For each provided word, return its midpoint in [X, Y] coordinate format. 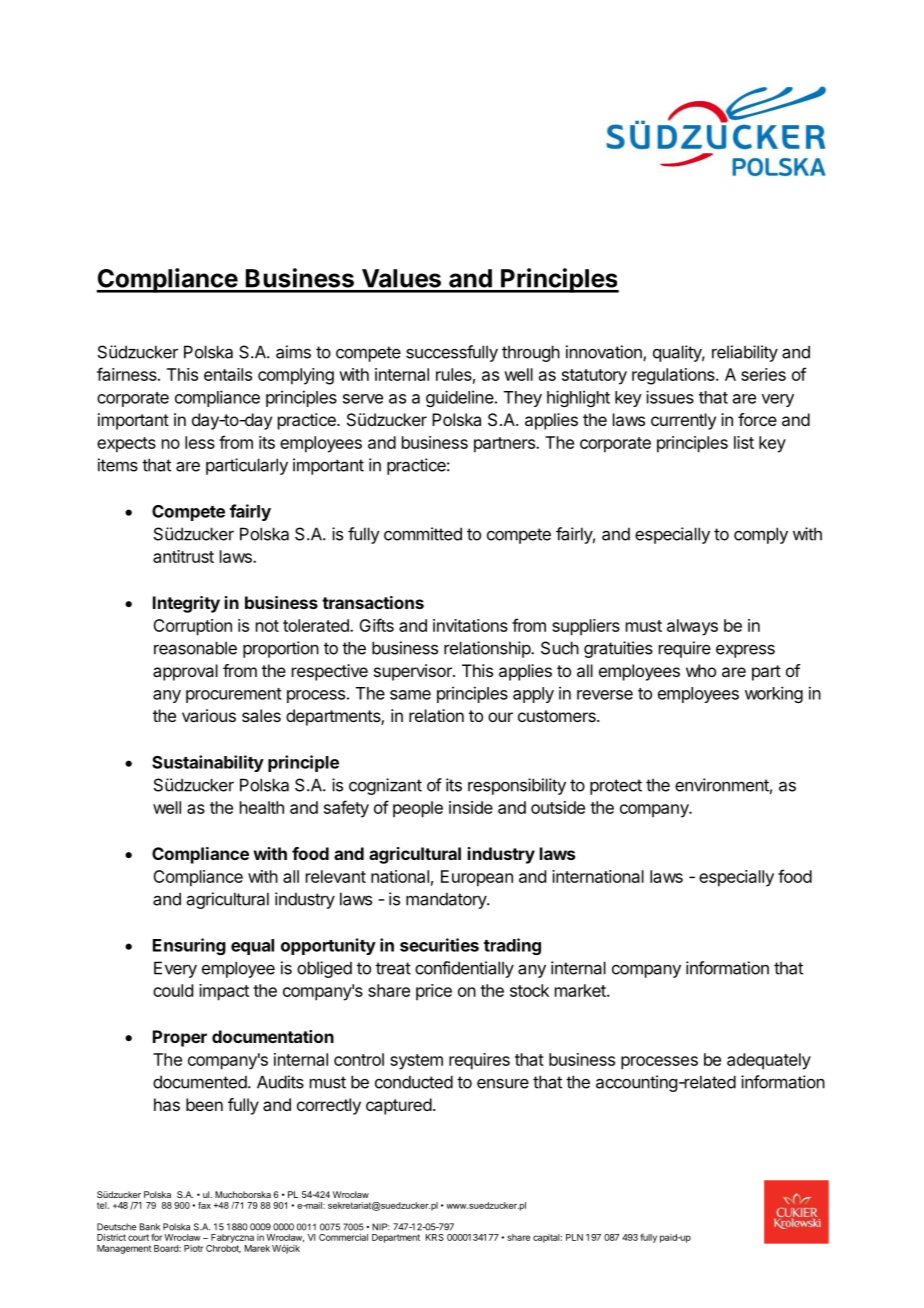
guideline [460, 398]
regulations [674, 376]
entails [228, 374]
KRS [435, 1237]
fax [204, 1205]
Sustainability [208, 763]
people [418, 809]
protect [616, 787]
